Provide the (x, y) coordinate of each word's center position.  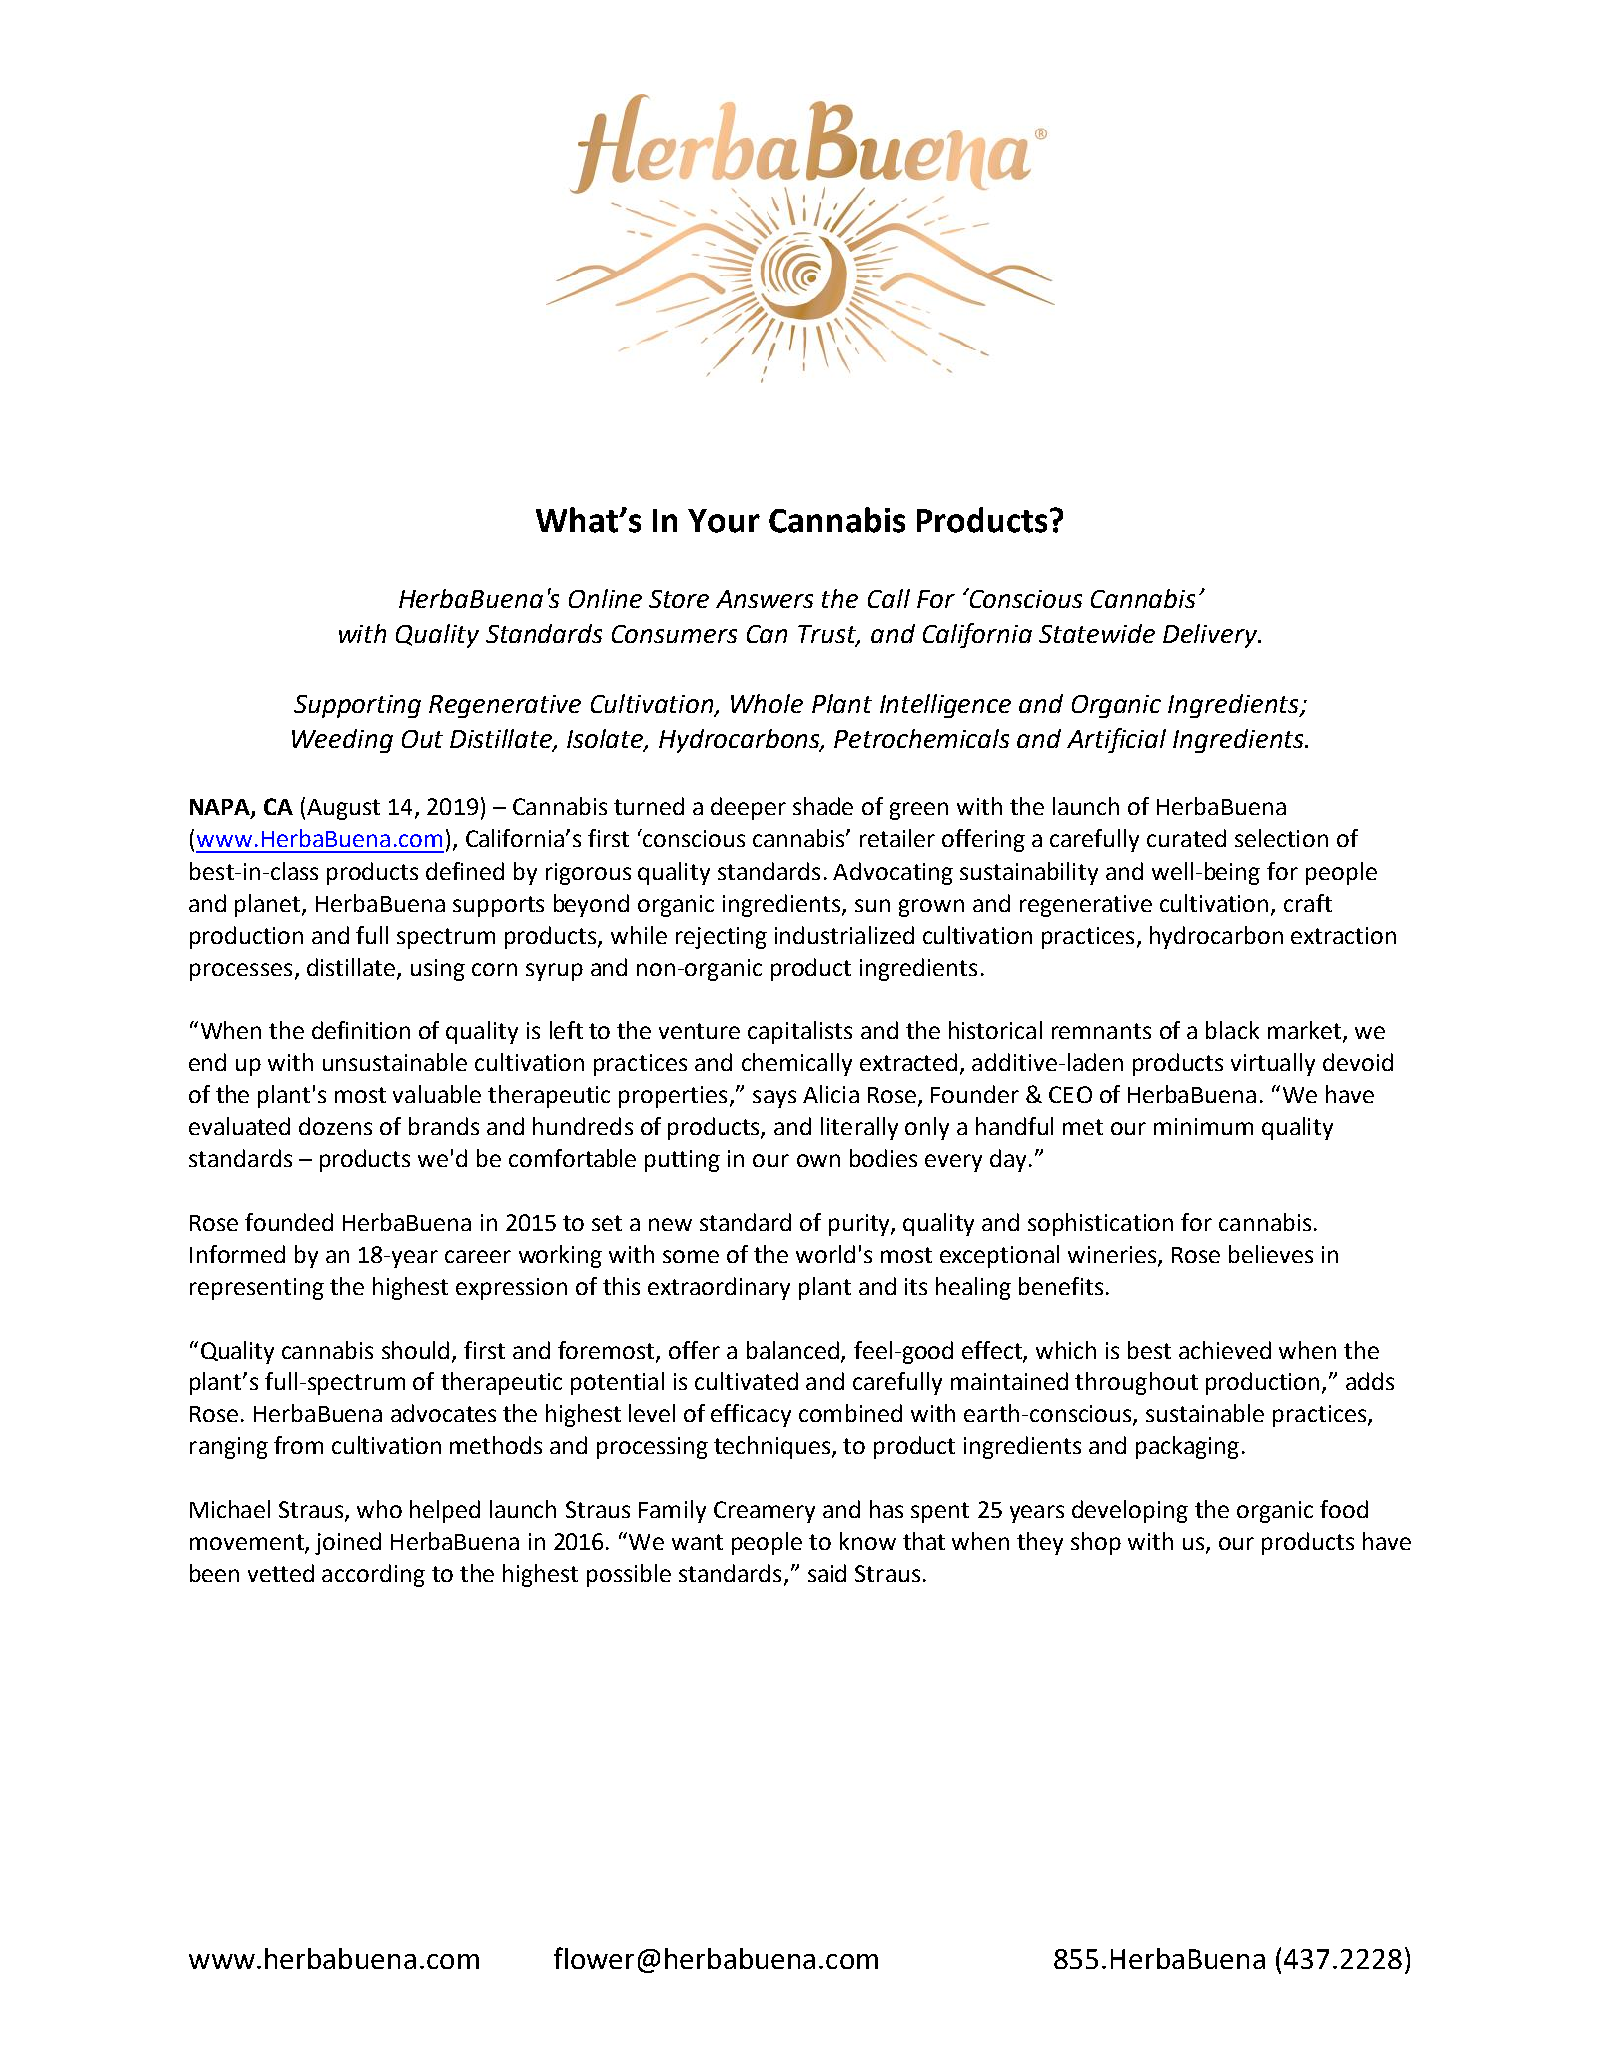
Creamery (764, 1512)
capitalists (800, 1032)
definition (361, 1030)
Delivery (1211, 636)
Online (605, 598)
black (1232, 1030)
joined (348, 1543)
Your (724, 521)
